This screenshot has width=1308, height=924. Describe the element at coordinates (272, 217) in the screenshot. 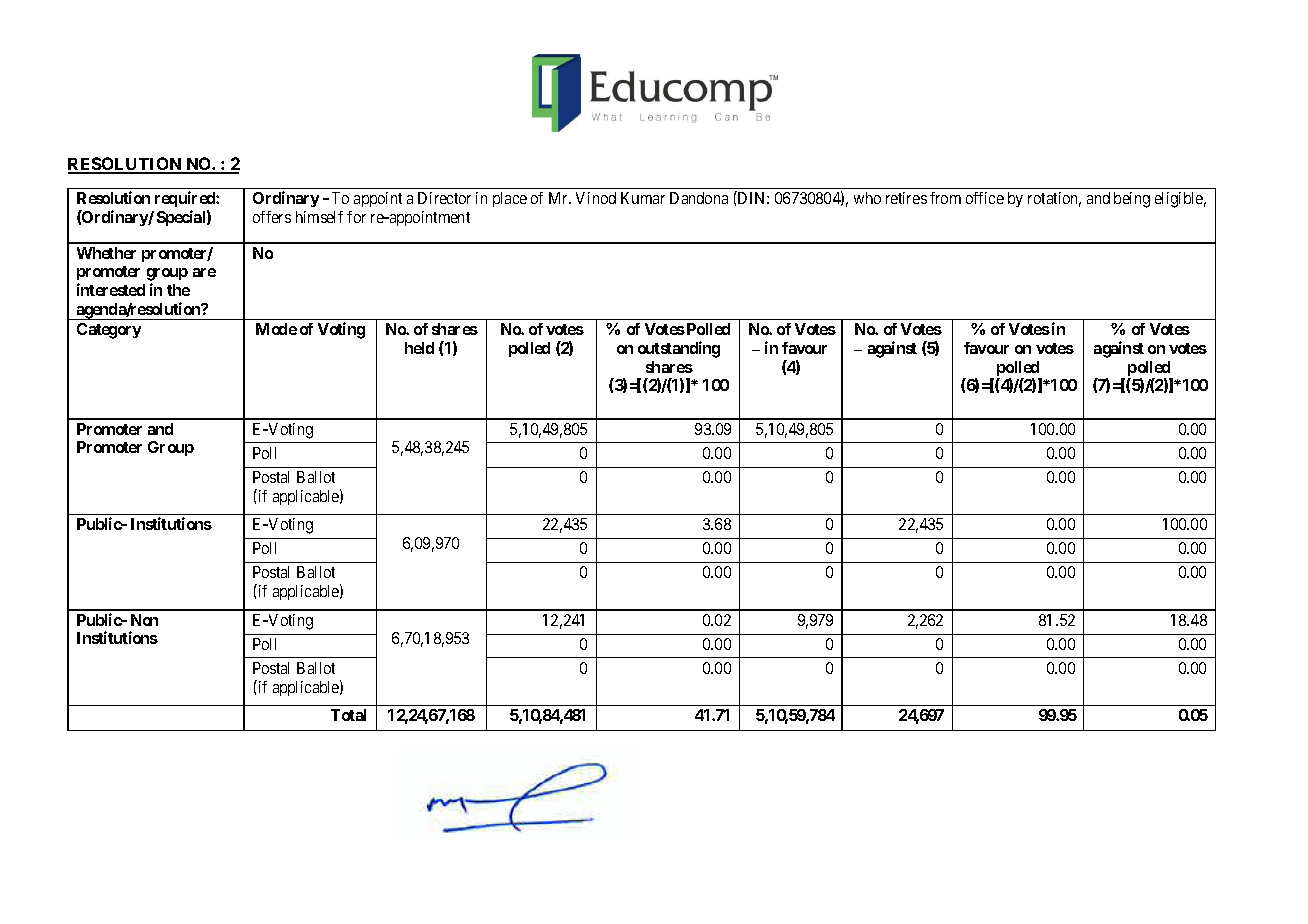

I see `offers` at that location.
